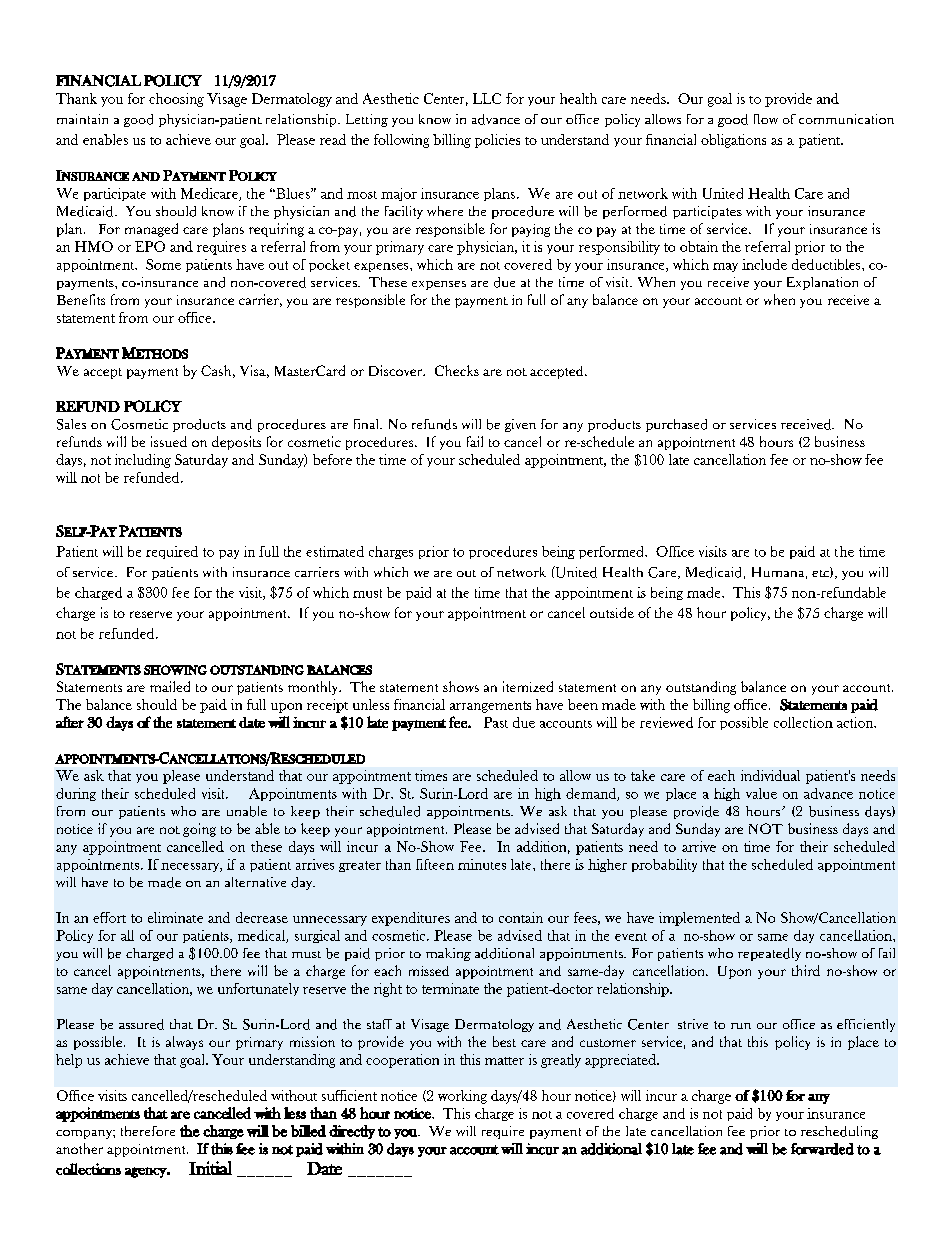 This screenshot has width=952, height=1233. I want to click on flow, so click(766, 119).
